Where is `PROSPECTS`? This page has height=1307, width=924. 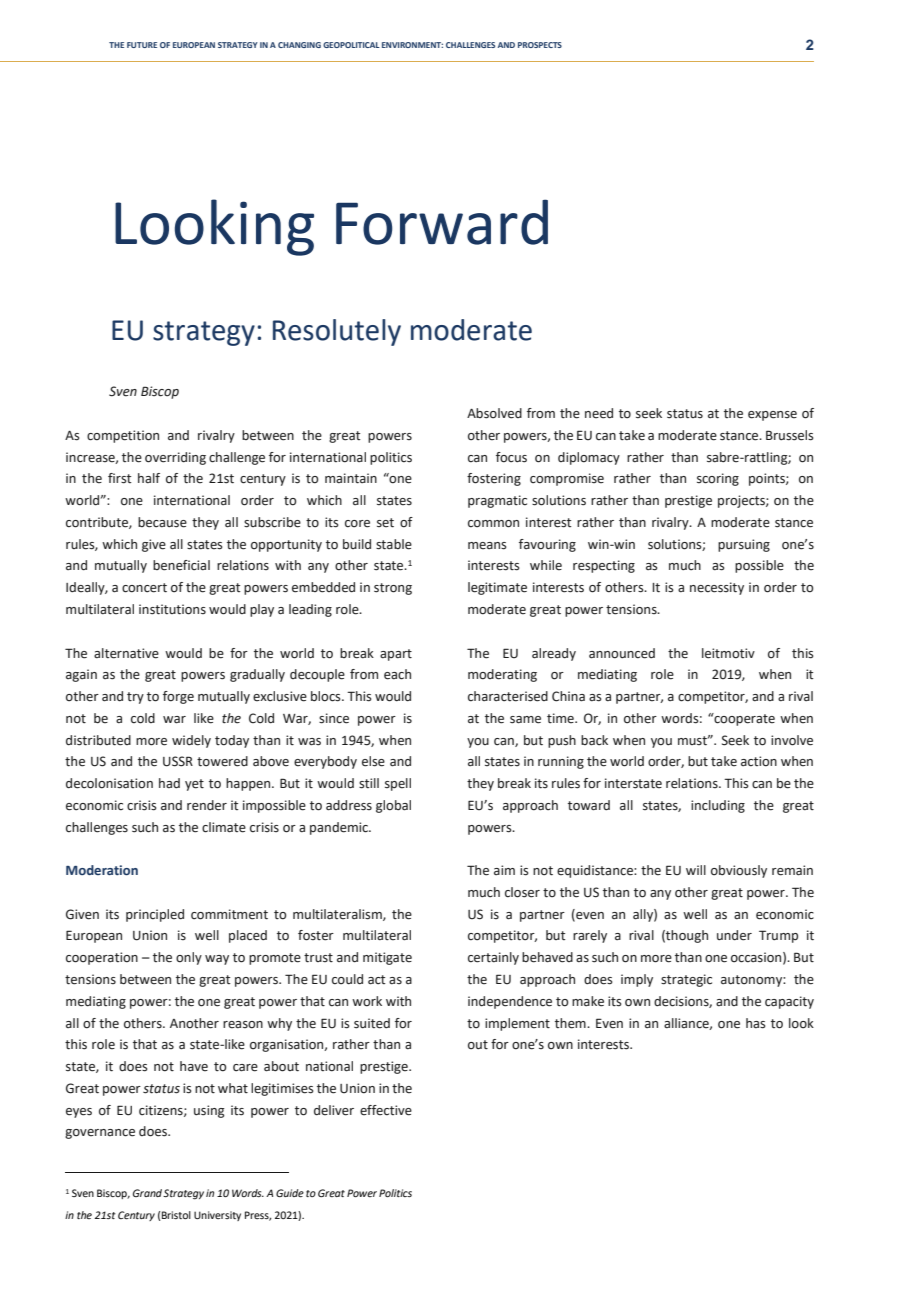 PROSPECTS is located at coordinates (540, 45).
